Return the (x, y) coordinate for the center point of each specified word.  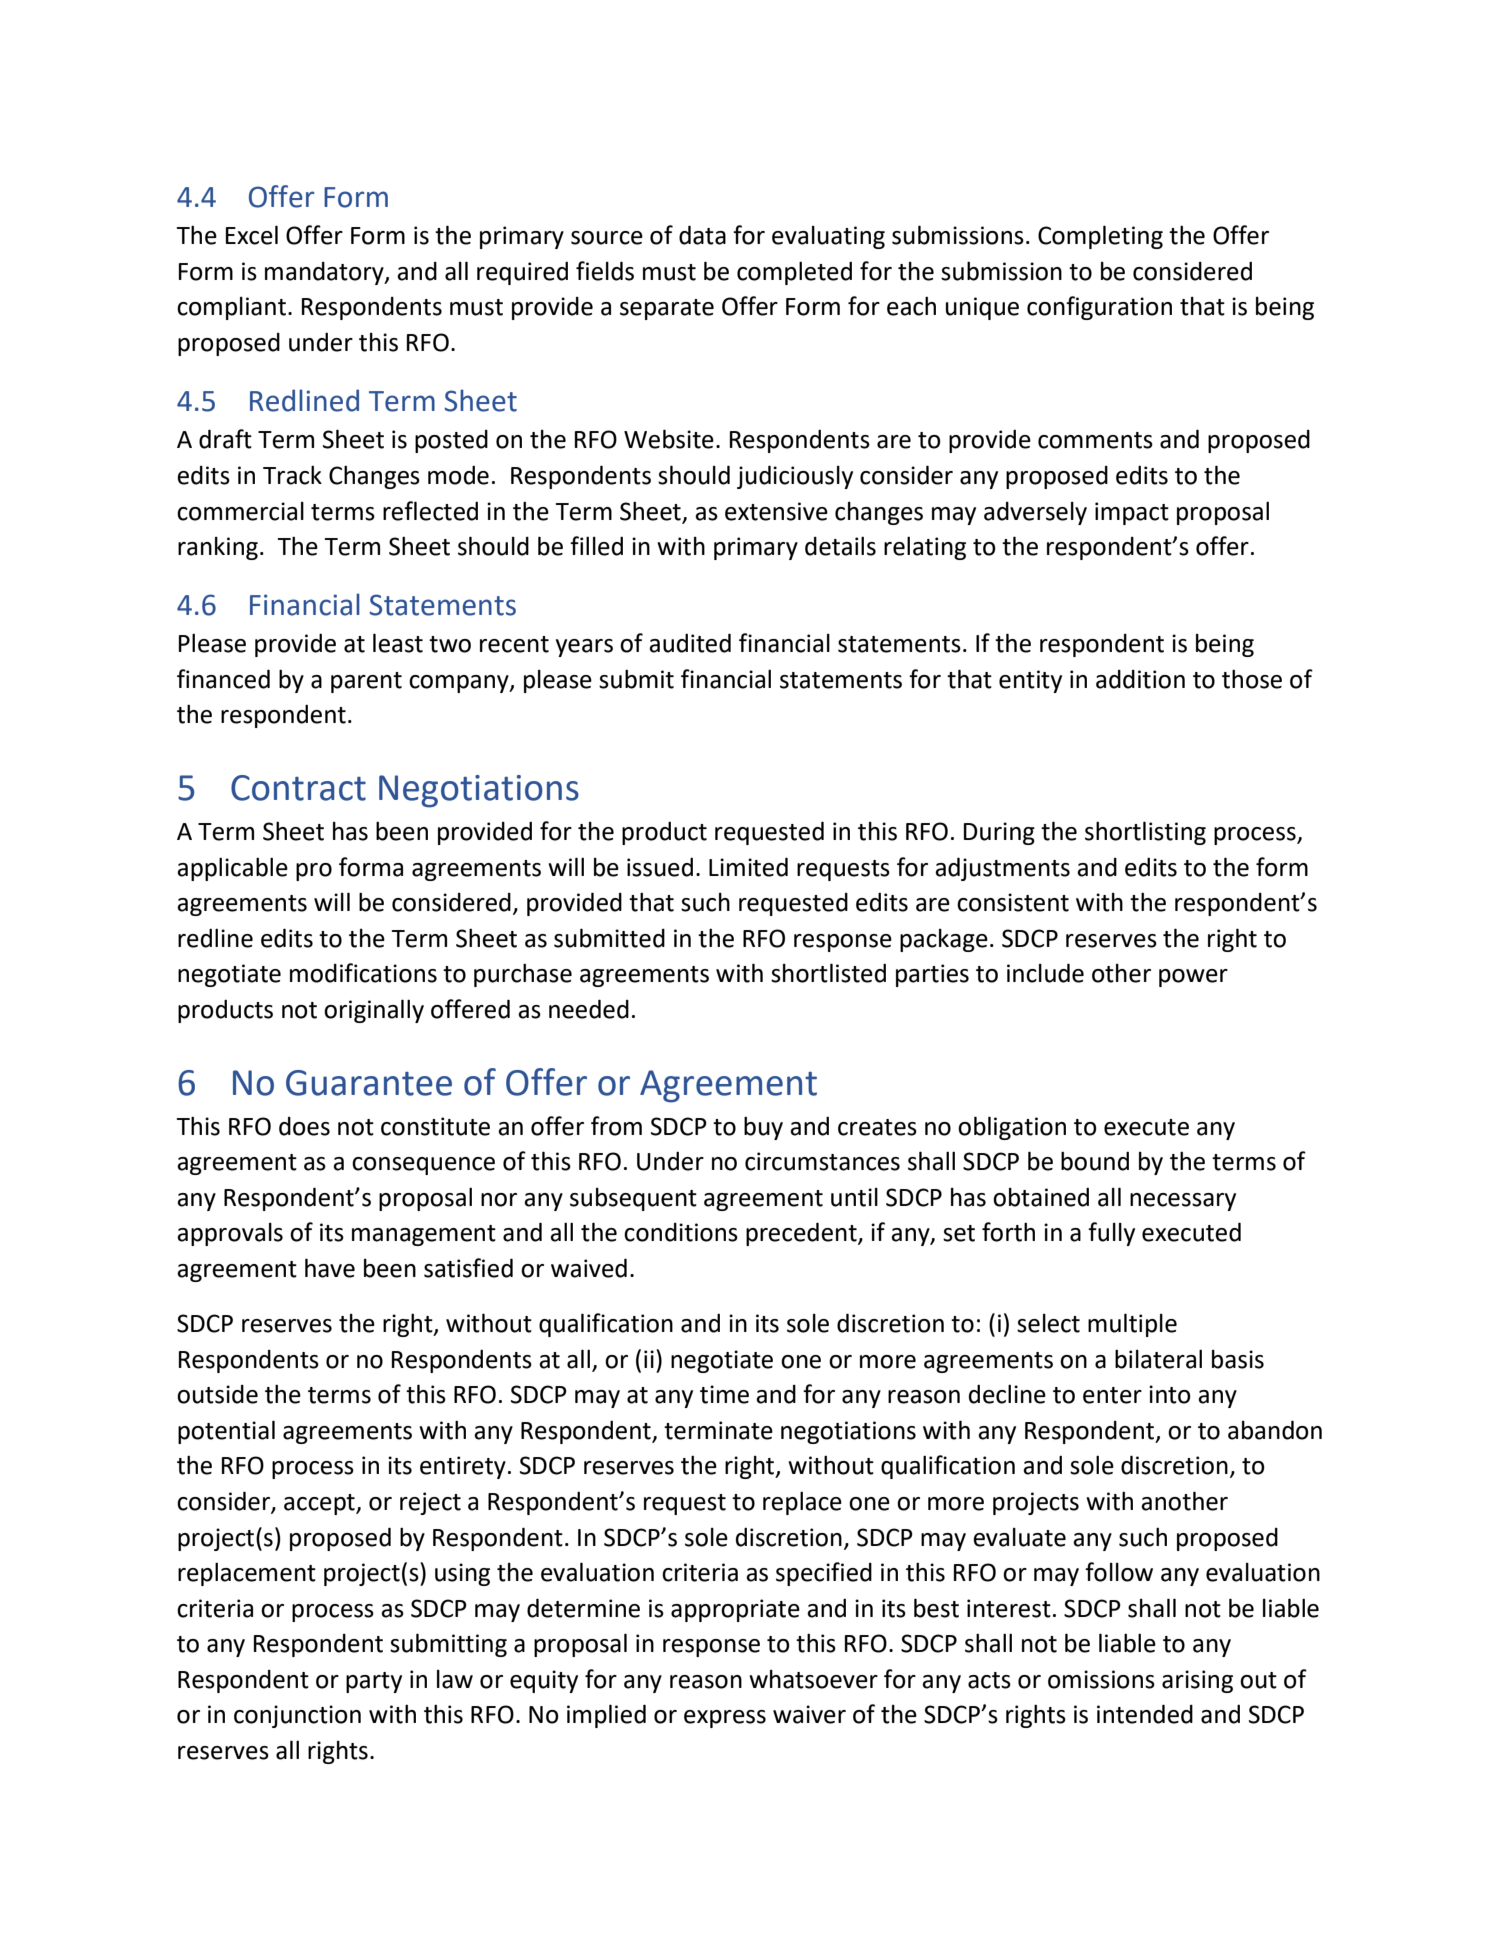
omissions (1101, 1679)
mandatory (325, 273)
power (1193, 978)
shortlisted (828, 973)
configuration (1099, 308)
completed (794, 273)
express (725, 1719)
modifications (363, 973)
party (374, 1682)
